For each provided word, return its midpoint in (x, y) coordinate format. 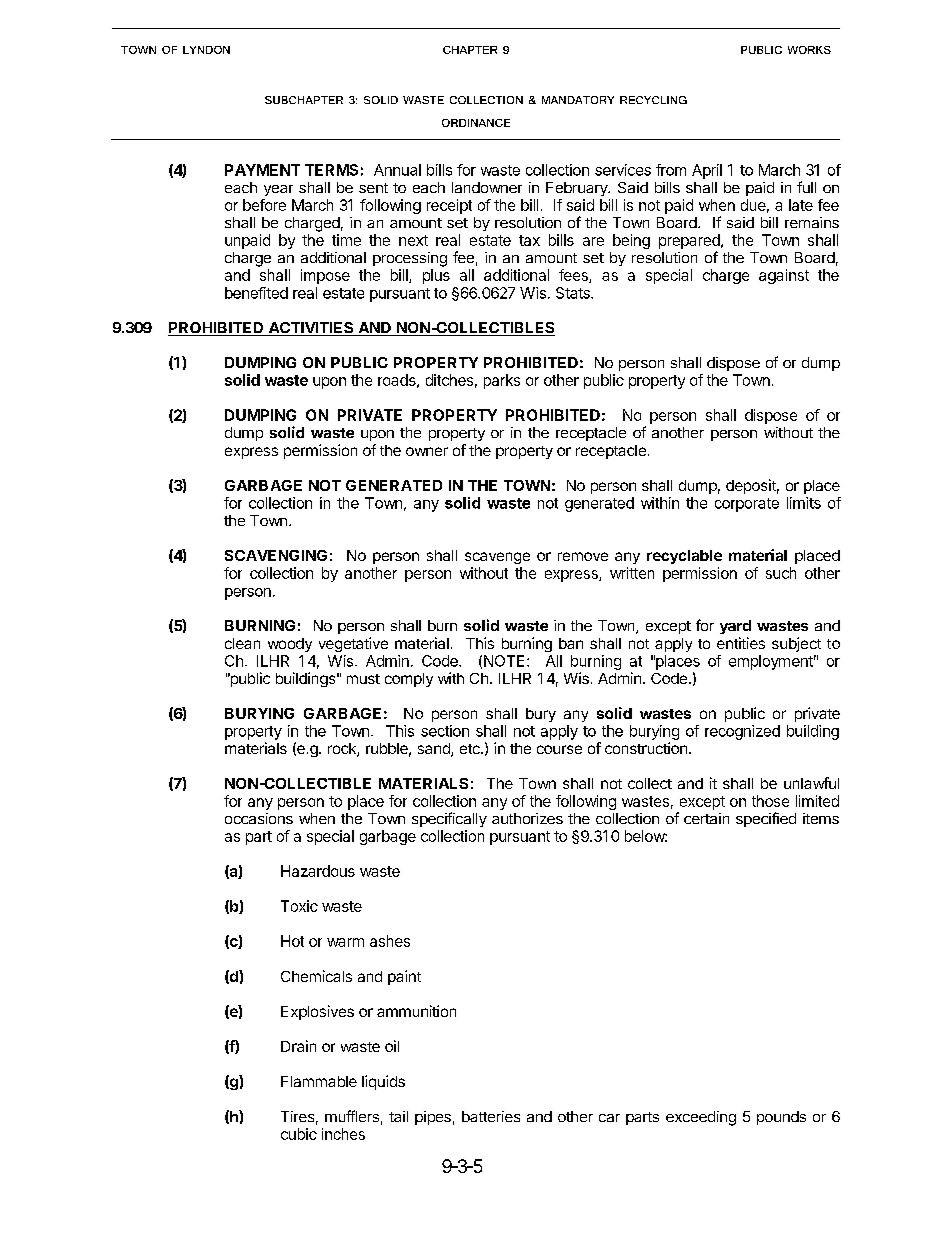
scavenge (497, 558)
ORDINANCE (476, 123)
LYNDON (206, 50)
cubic (299, 1134)
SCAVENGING (276, 555)
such (781, 573)
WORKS (809, 50)
